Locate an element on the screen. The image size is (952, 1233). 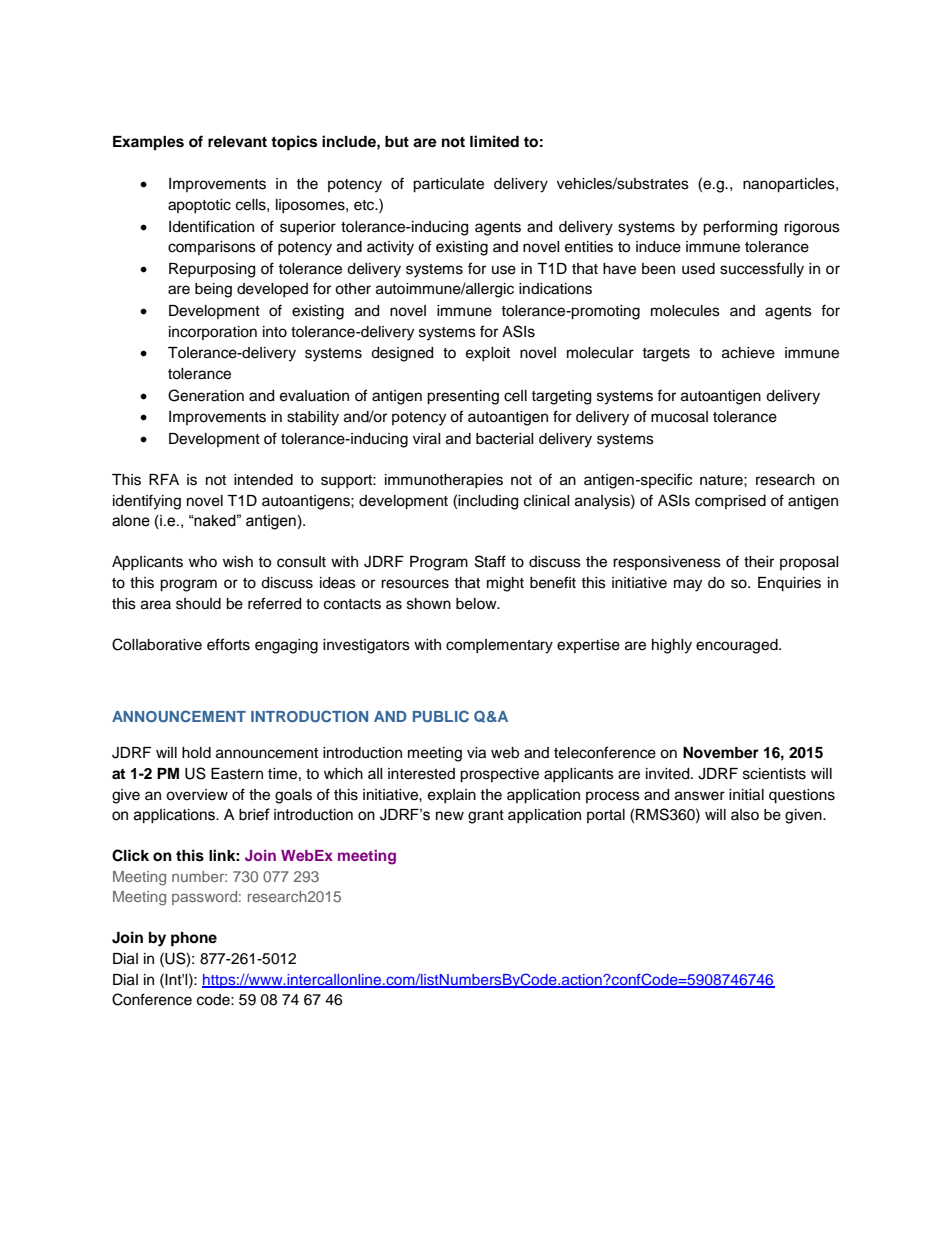
relevant is located at coordinates (237, 141).
